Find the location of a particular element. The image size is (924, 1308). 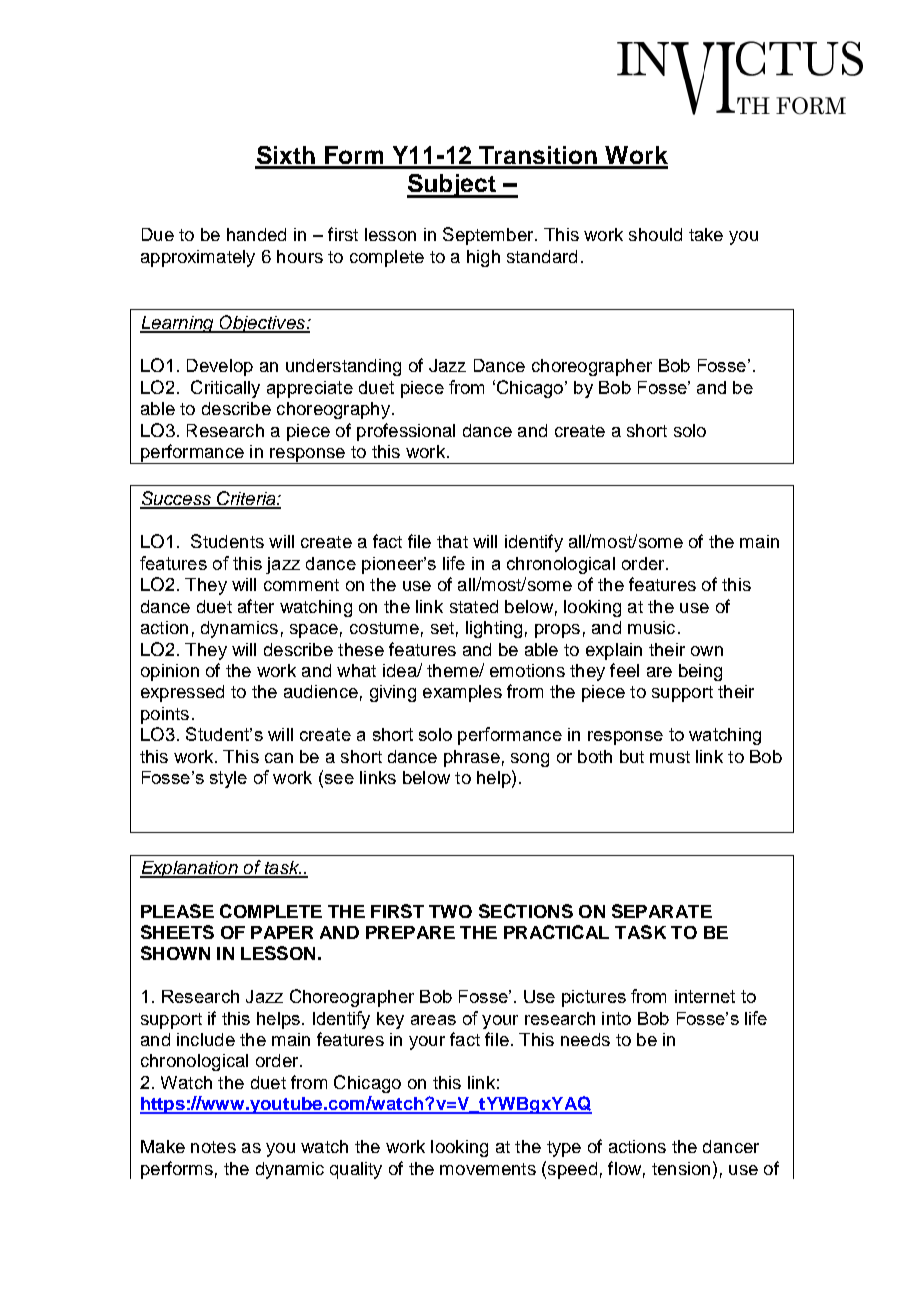

professional is located at coordinates (406, 432).
